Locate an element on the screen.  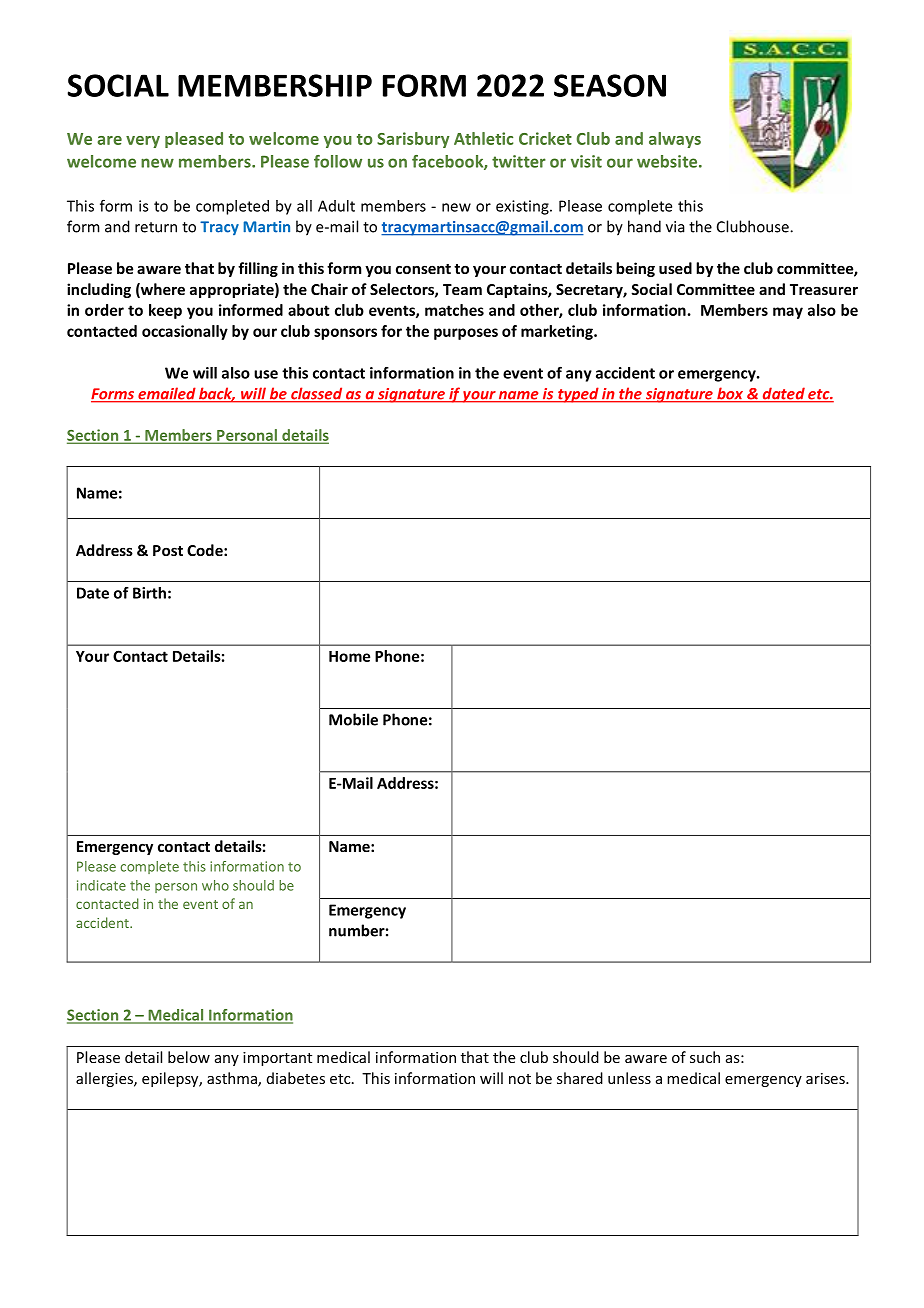
Athletic is located at coordinates (483, 138).
